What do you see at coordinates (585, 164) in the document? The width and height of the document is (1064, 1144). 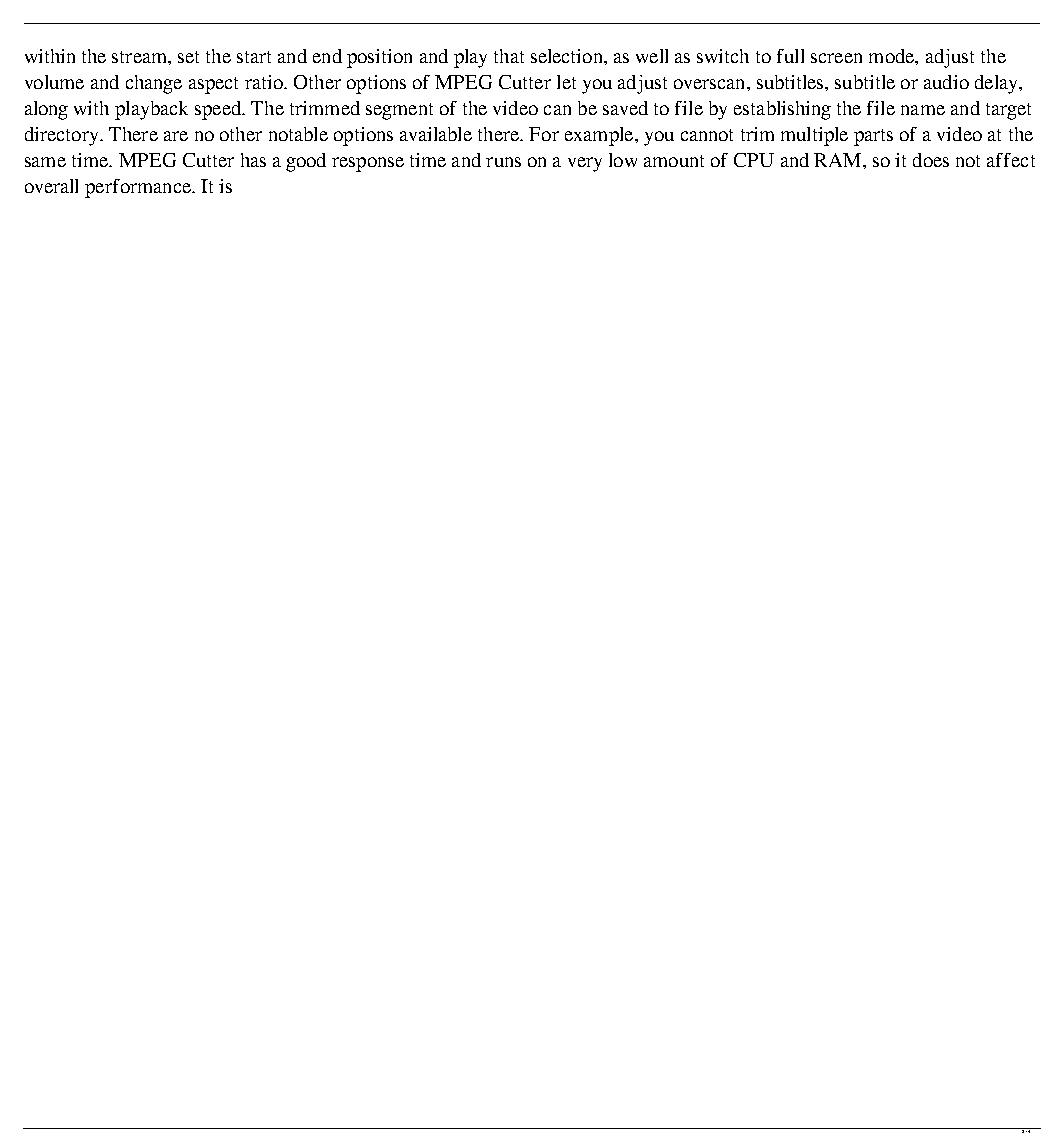 I see `very` at bounding box center [585, 164].
